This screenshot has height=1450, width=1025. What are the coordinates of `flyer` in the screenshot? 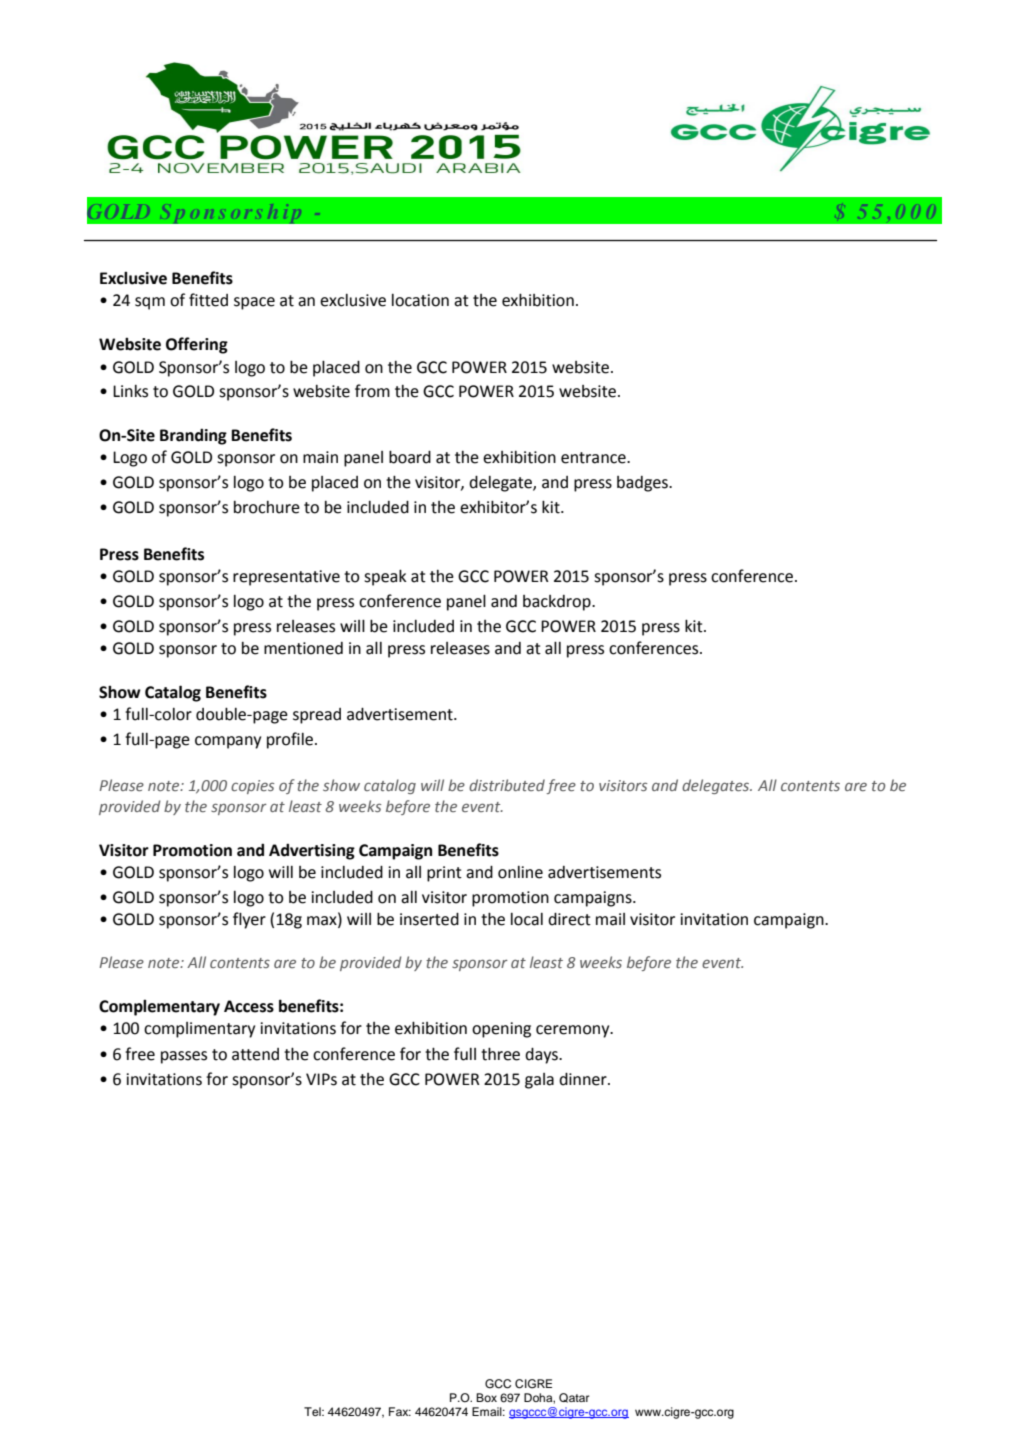 It's located at (249, 920).
